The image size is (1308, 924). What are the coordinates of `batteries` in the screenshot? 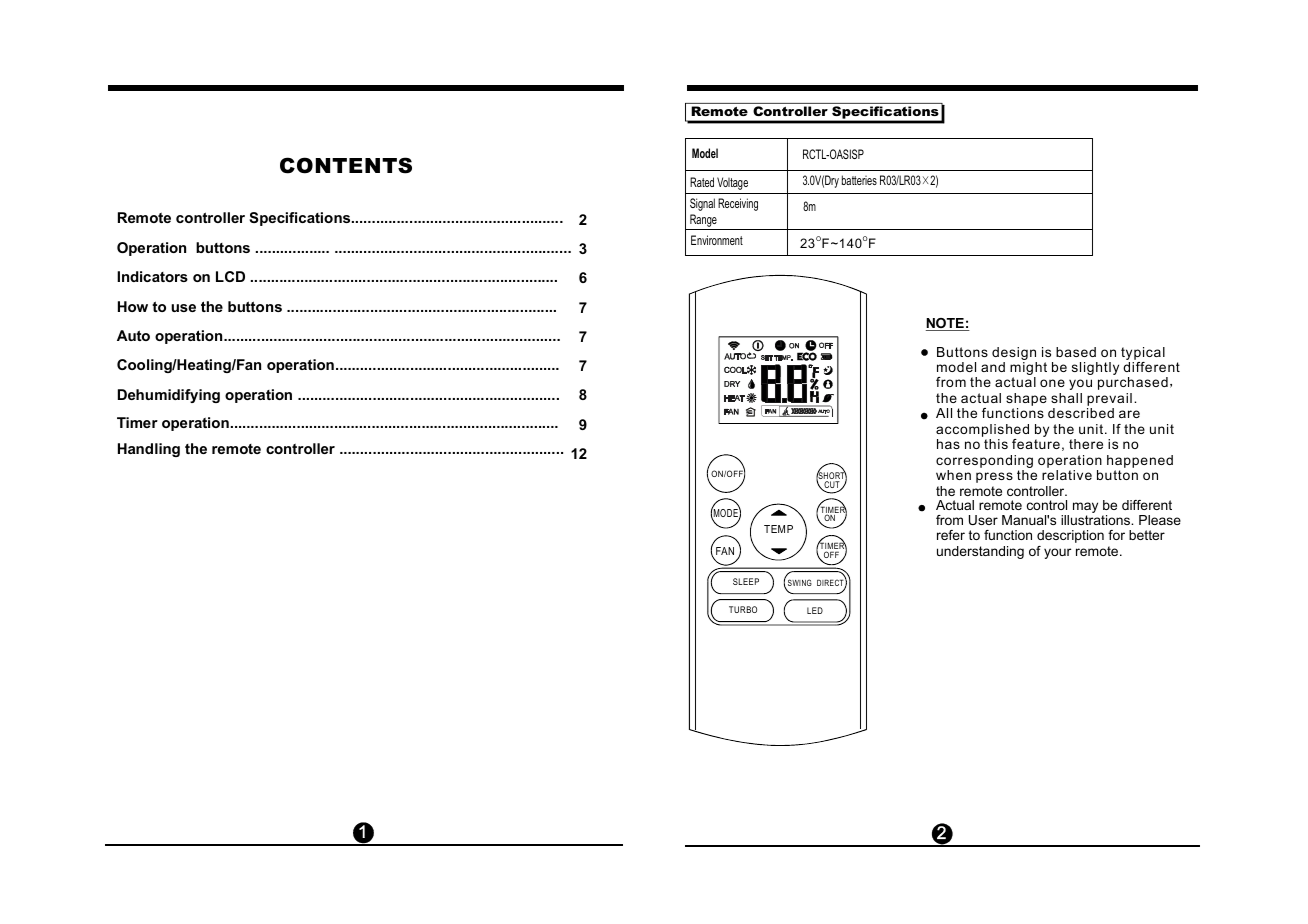 It's located at (859, 180).
